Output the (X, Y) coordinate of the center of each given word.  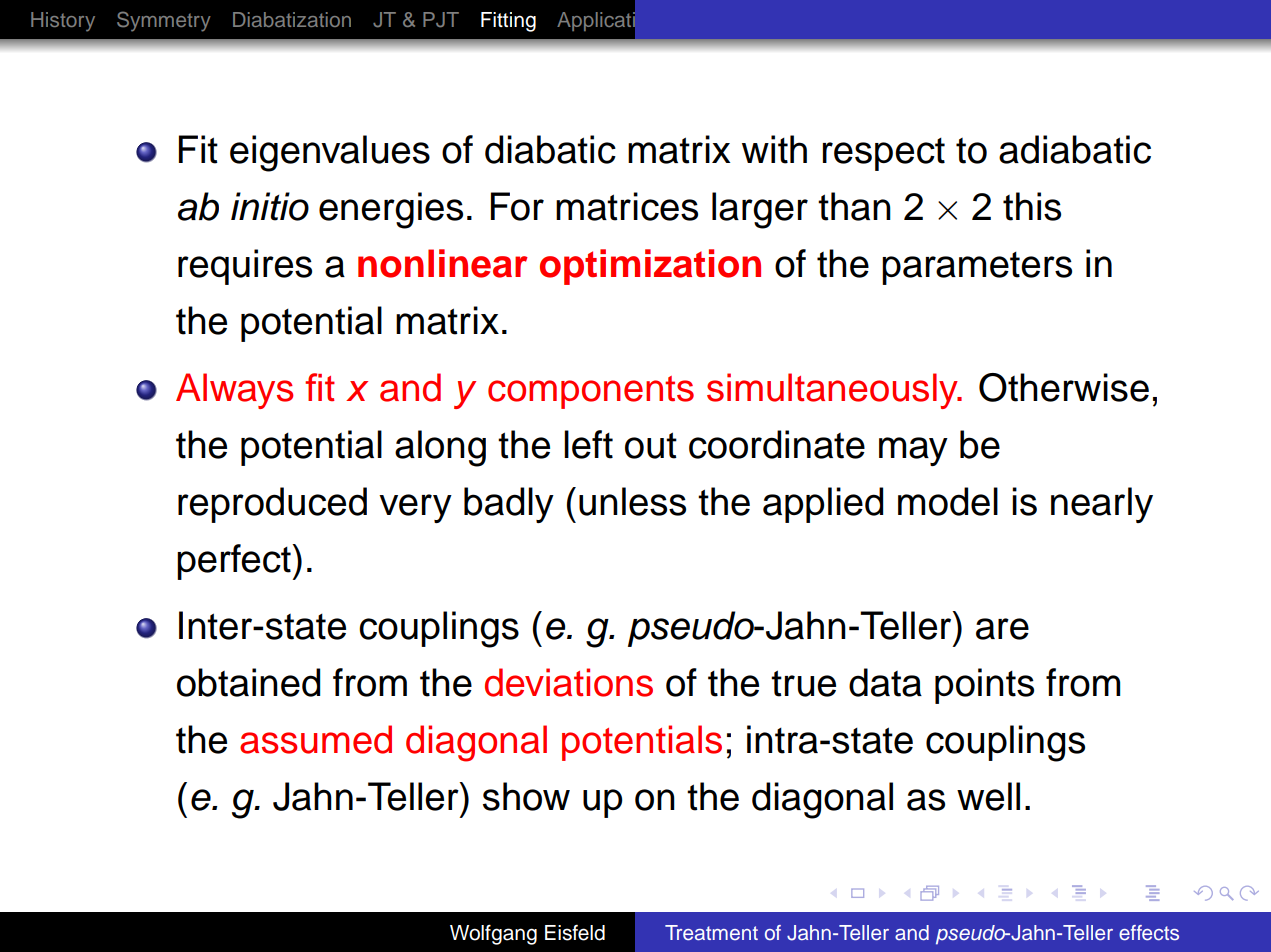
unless (632, 501)
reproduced (272, 505)
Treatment (711, 933)
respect (884, 154)
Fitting (508, 22)
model (948, 501)
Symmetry (164, 21)
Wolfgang (493, 934)
